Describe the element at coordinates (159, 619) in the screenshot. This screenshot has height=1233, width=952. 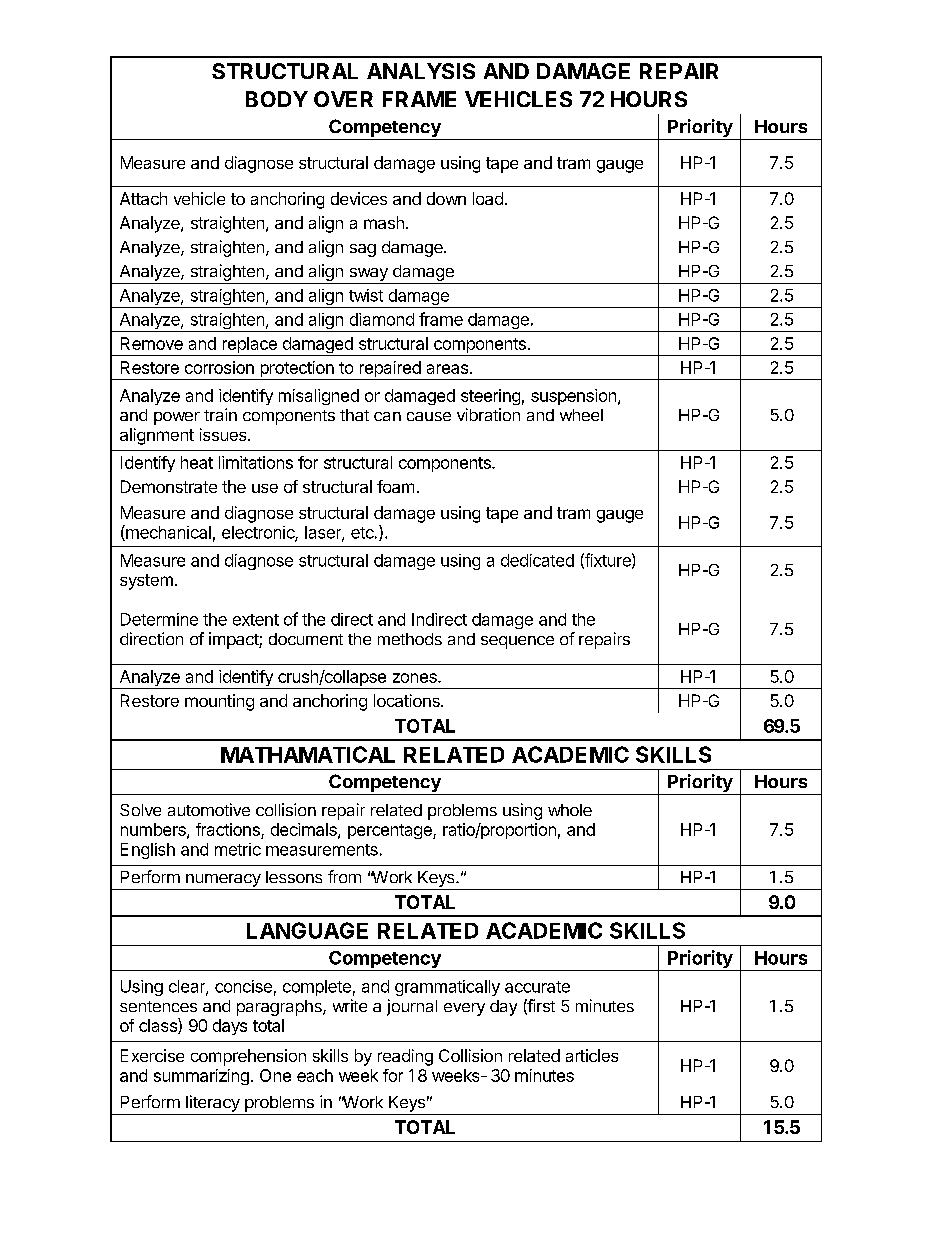
I see `Determine` at that location.
